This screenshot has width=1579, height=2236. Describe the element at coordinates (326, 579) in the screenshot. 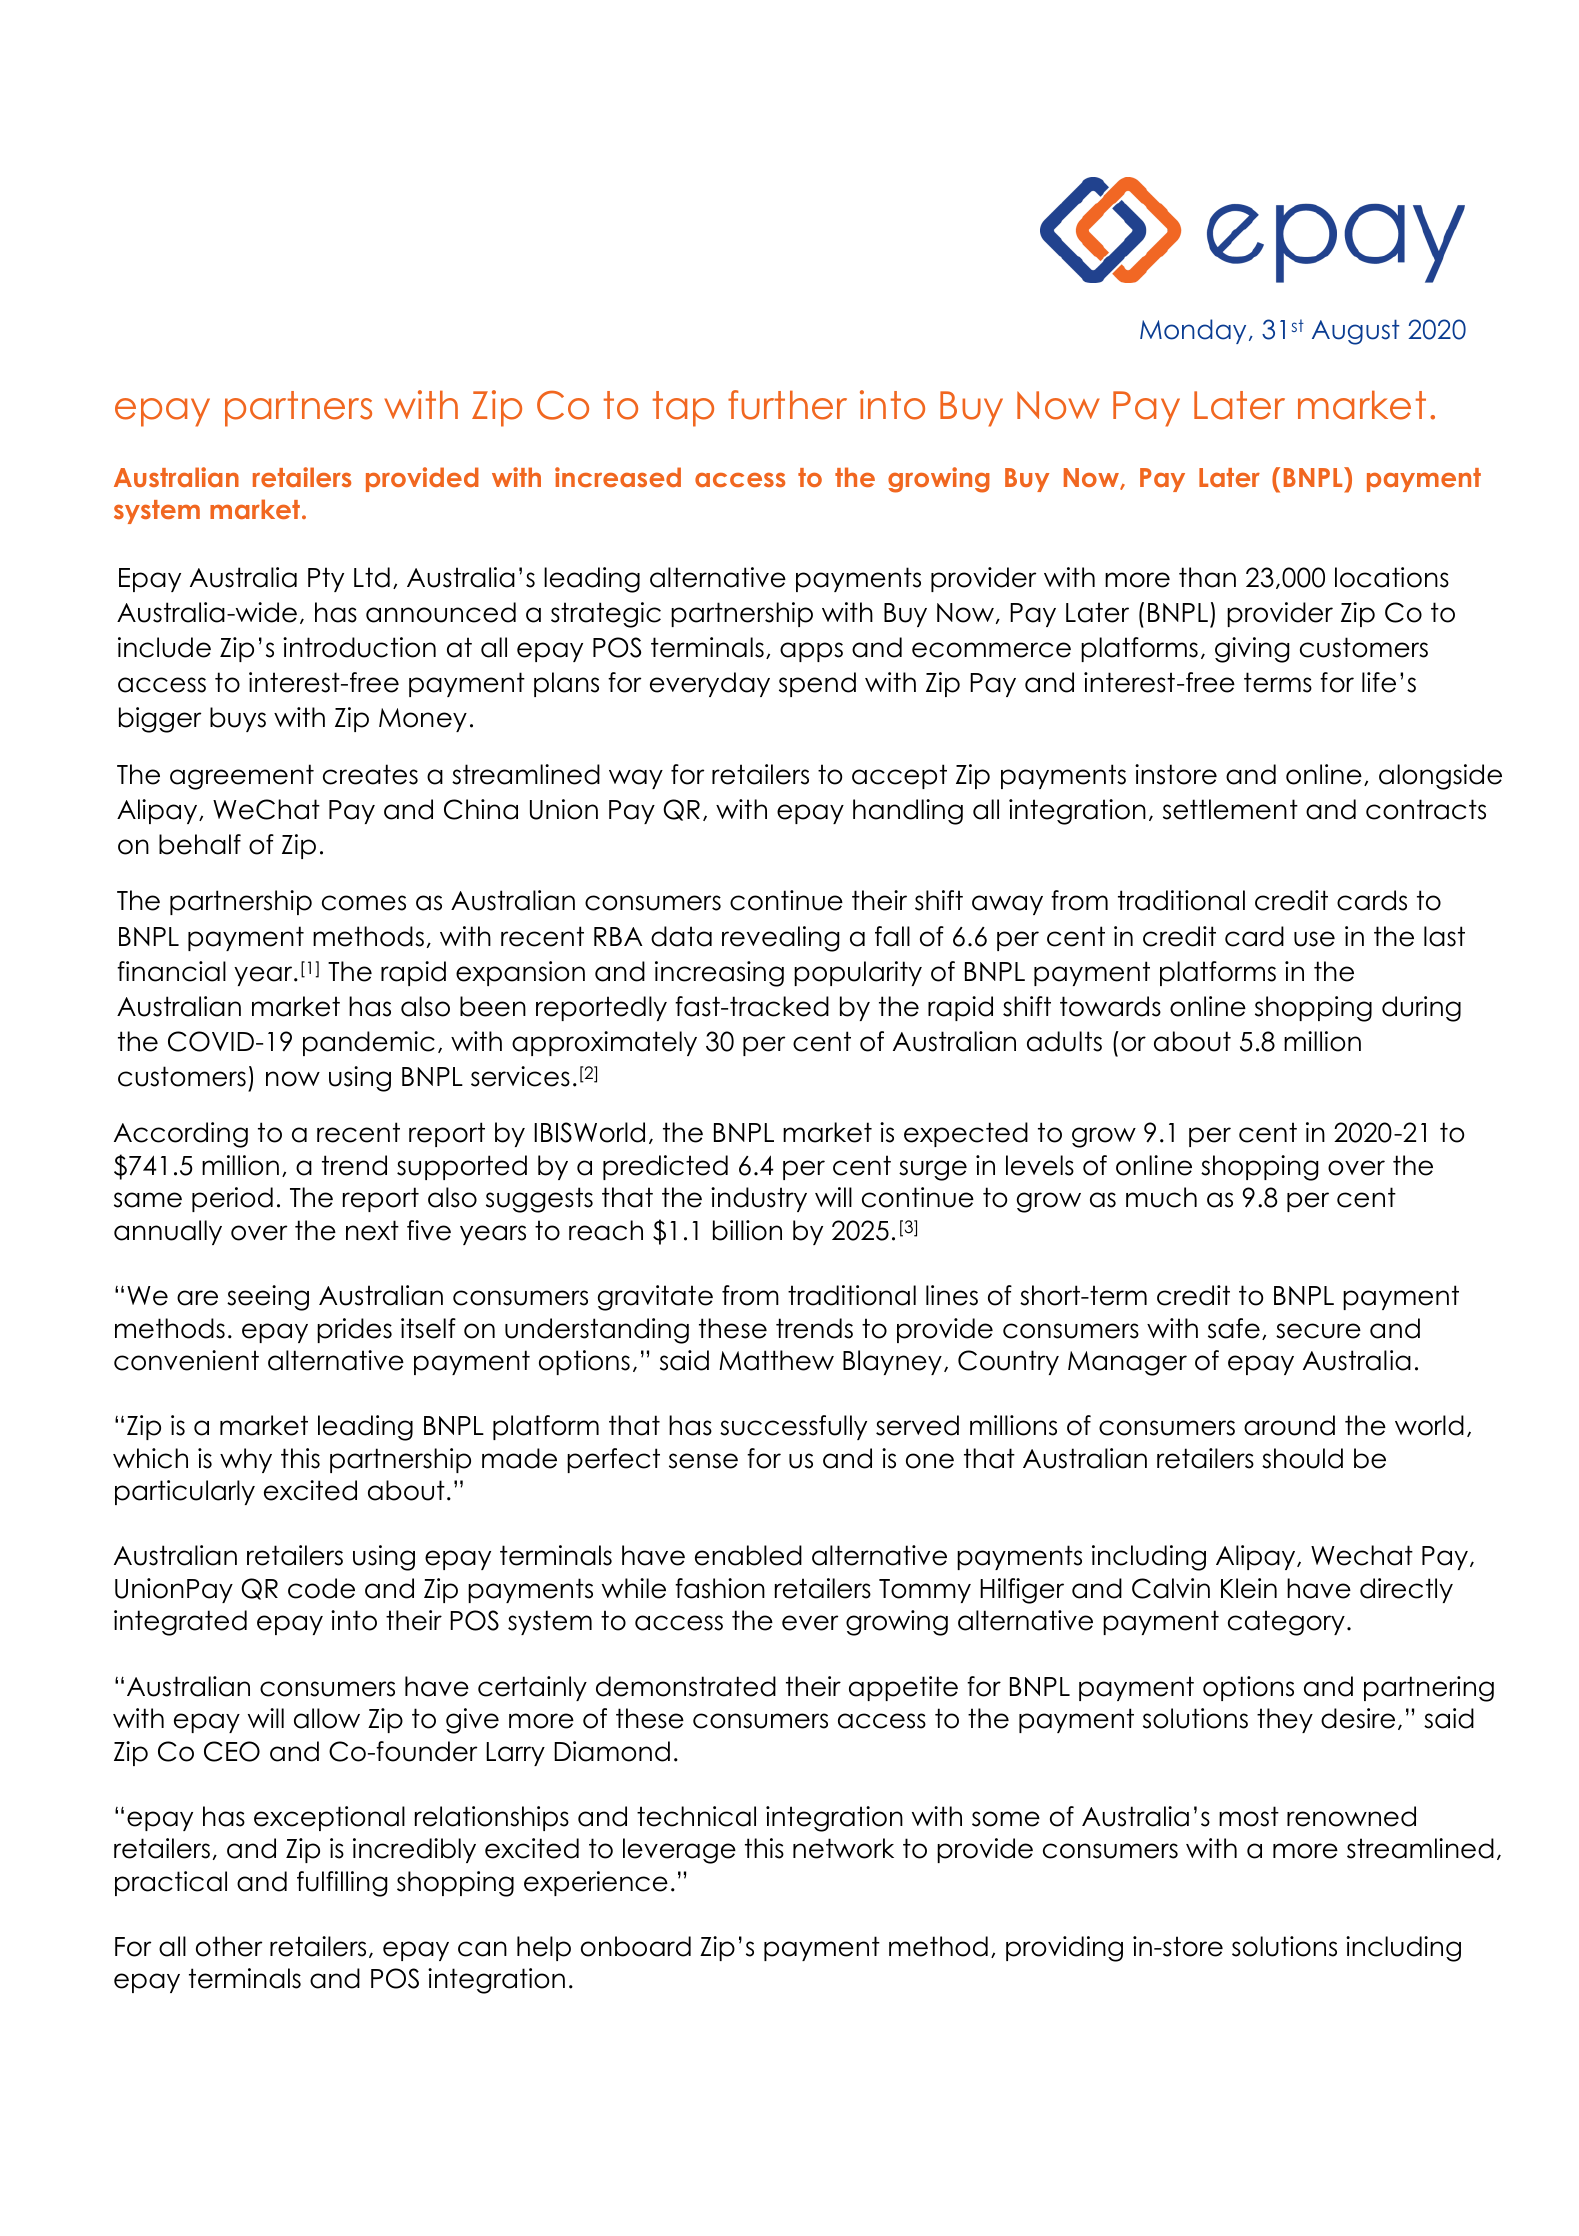

I see `Pty` at that location.
